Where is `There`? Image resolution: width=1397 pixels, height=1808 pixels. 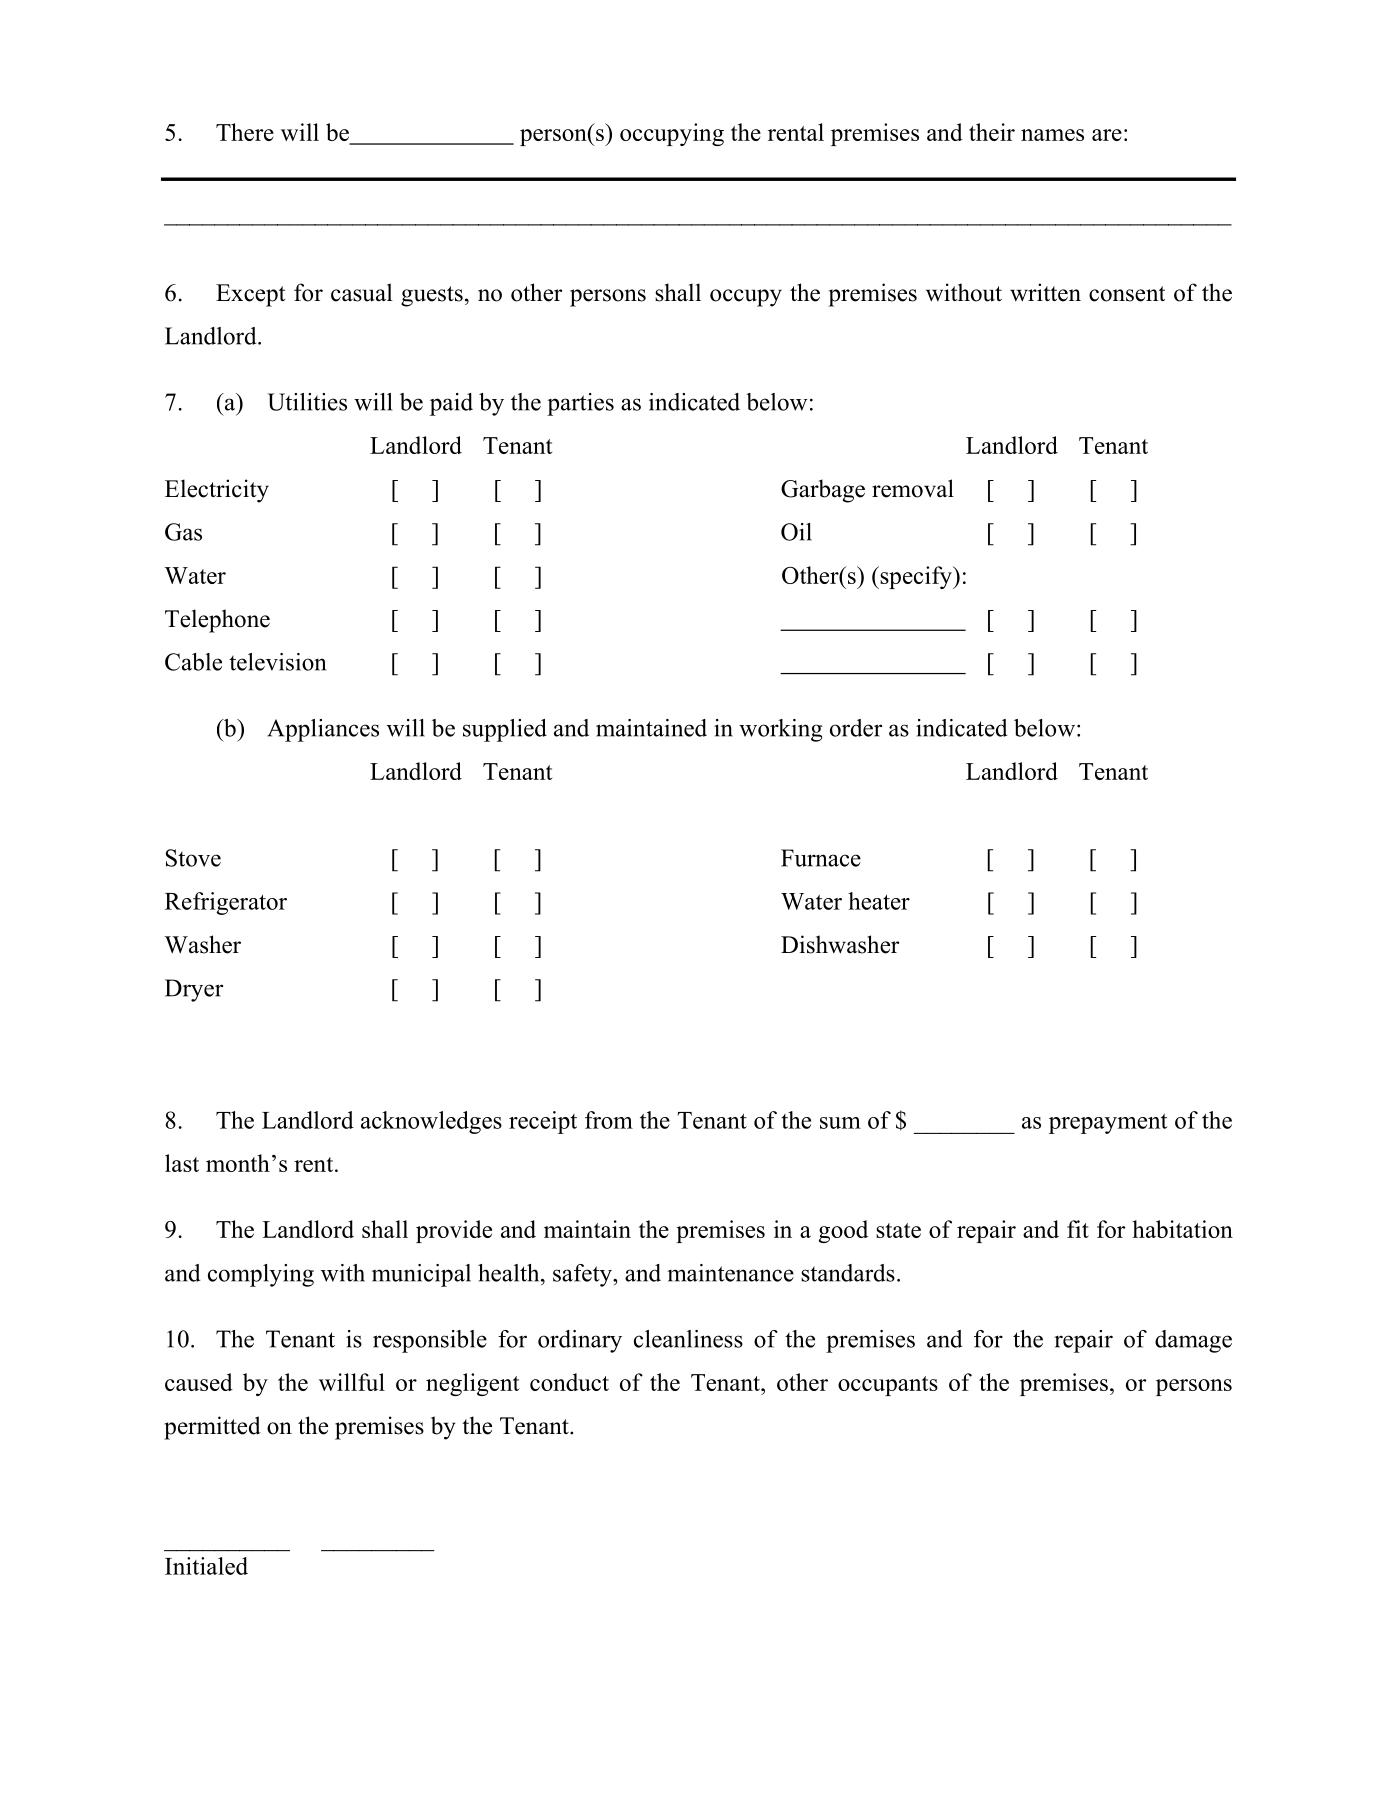 There is located at coordinates (245, 132).
